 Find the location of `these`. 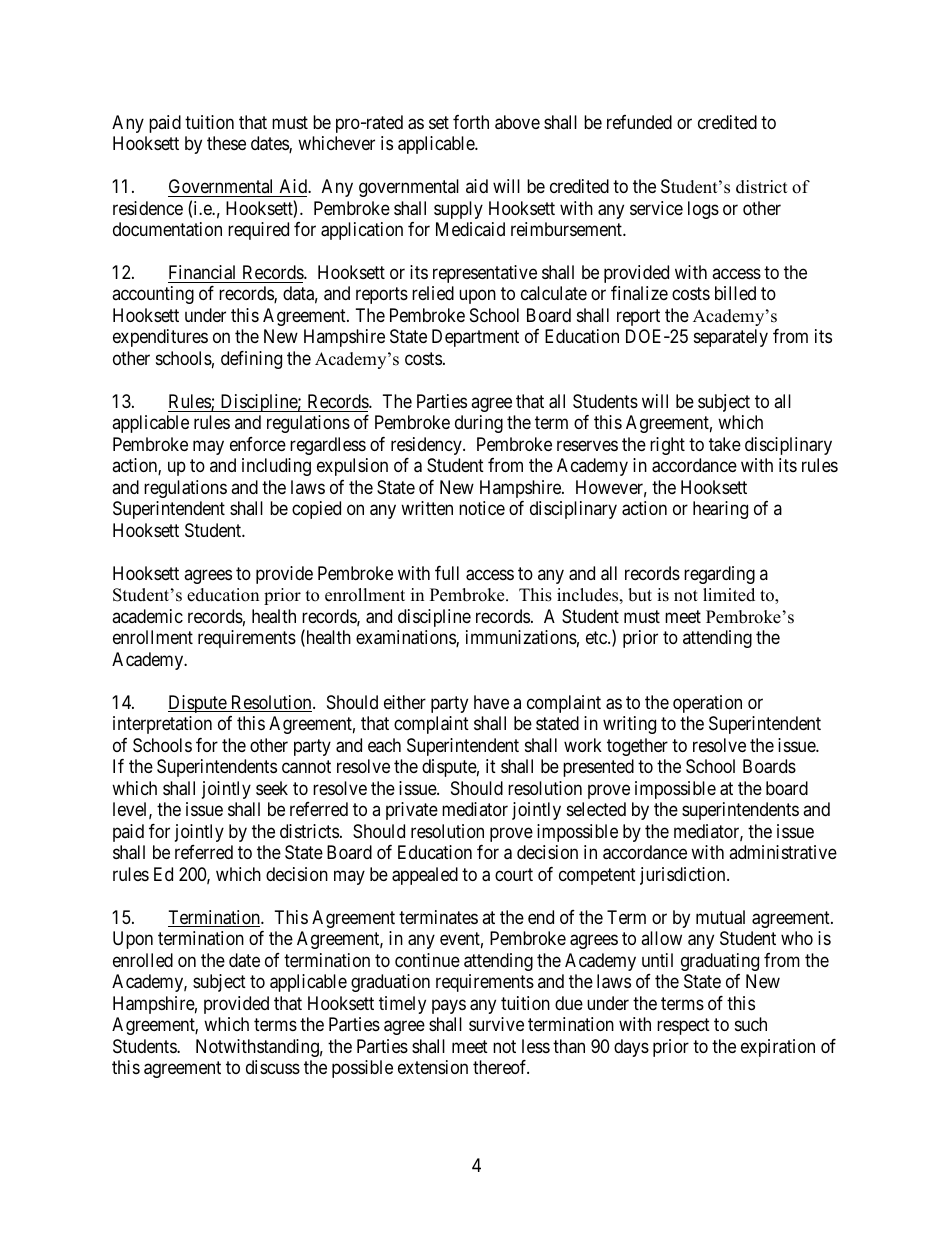

these is located at coordinates (226, 143).
